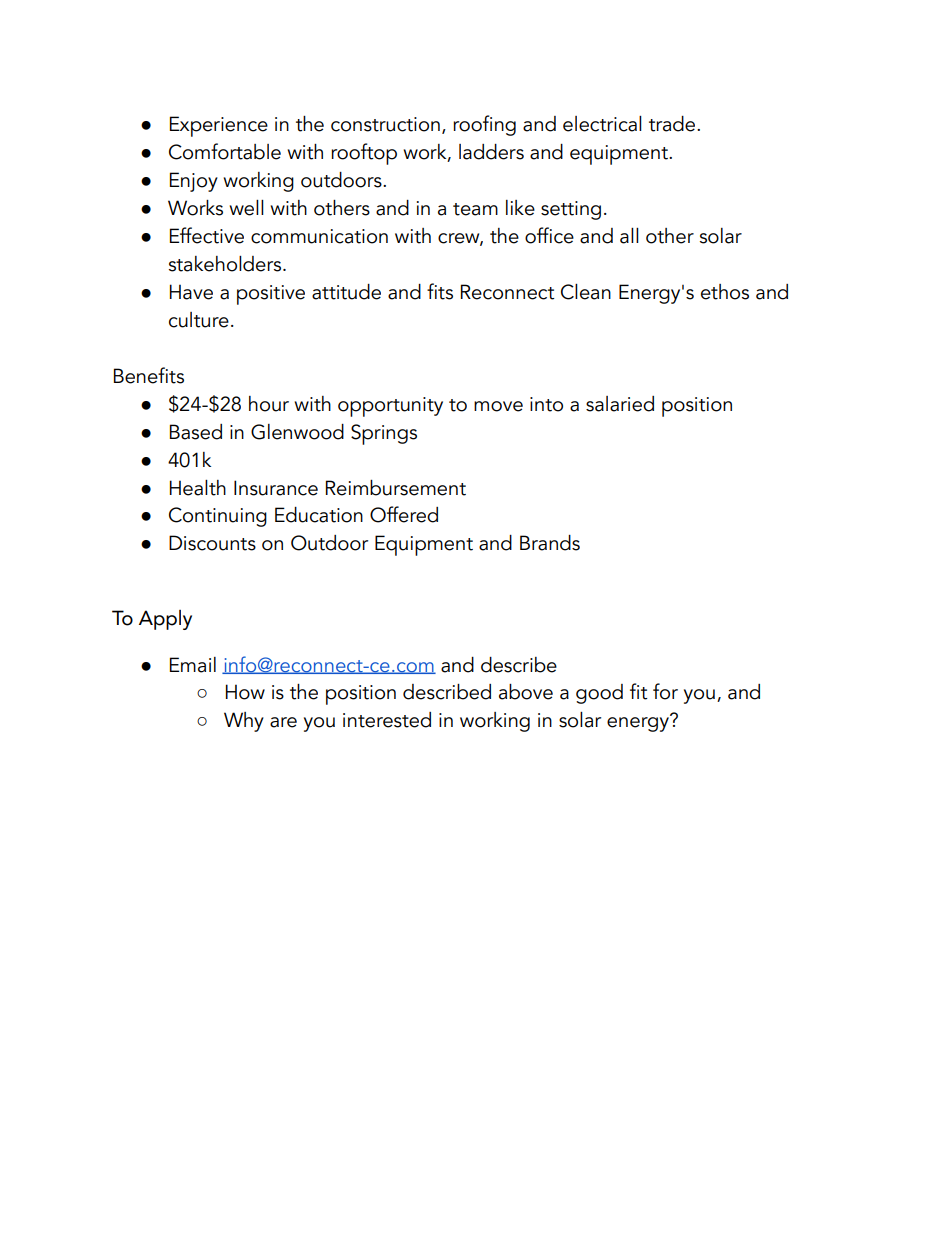 This screenshot has width=952, height=1233. I want to click on stakeholders, so click(226, 264).
